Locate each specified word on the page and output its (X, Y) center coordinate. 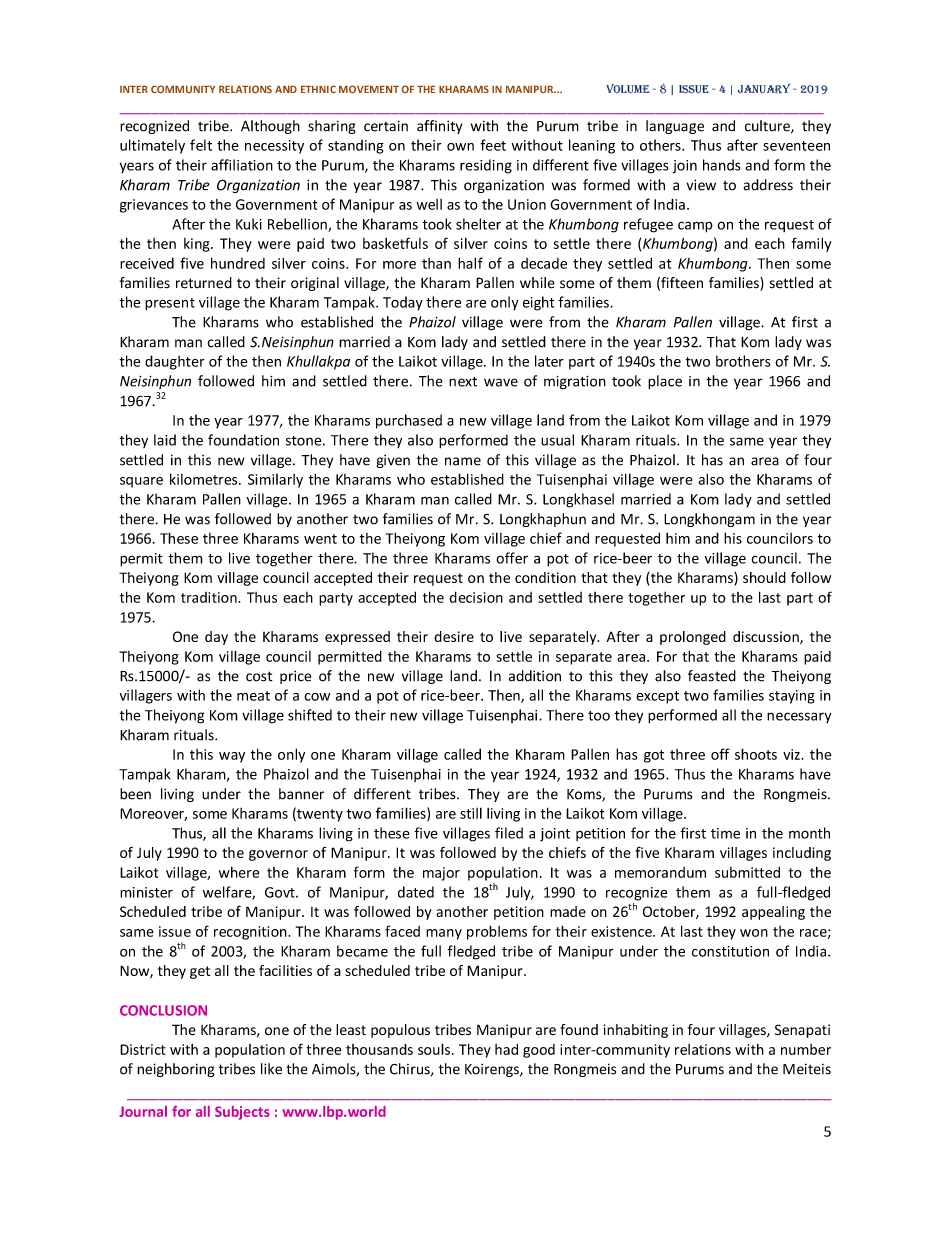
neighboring (176, 1070)
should (764, 577)
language (675, 127)
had (506, 1049)
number (806, 1049)
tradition (210, 597)
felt (201, 145)
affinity (439, 127)
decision (476, 597)
